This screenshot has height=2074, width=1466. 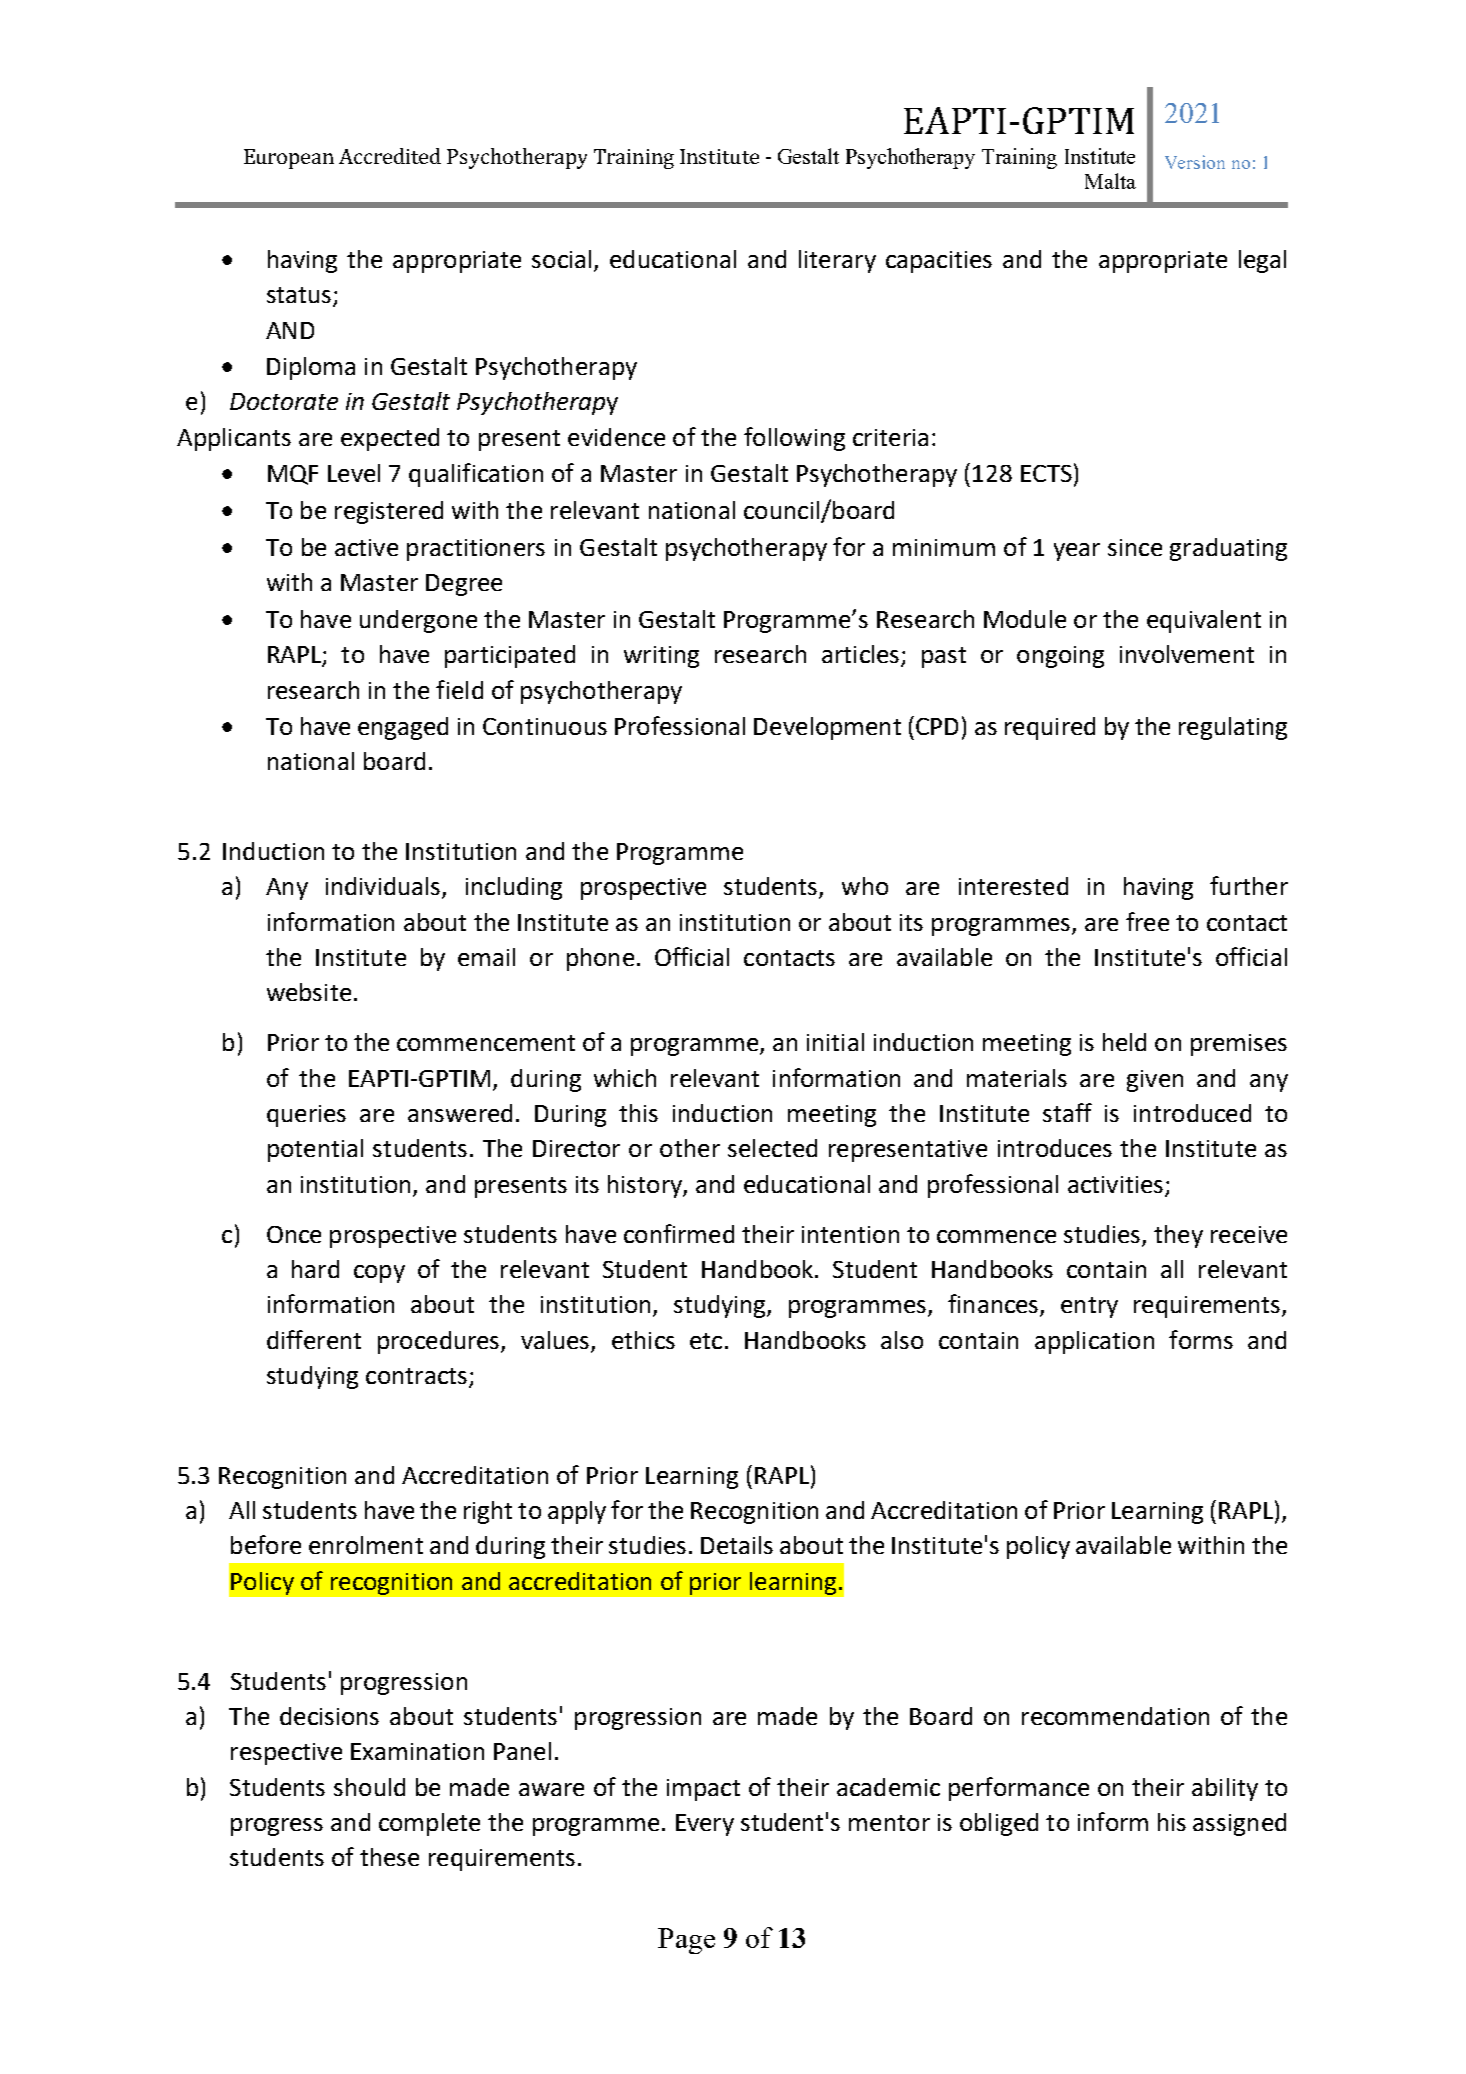 What do you see at coordinates (390, 156) in the screenshot?
I see `Accredited` at bounding box center [390, 156].
